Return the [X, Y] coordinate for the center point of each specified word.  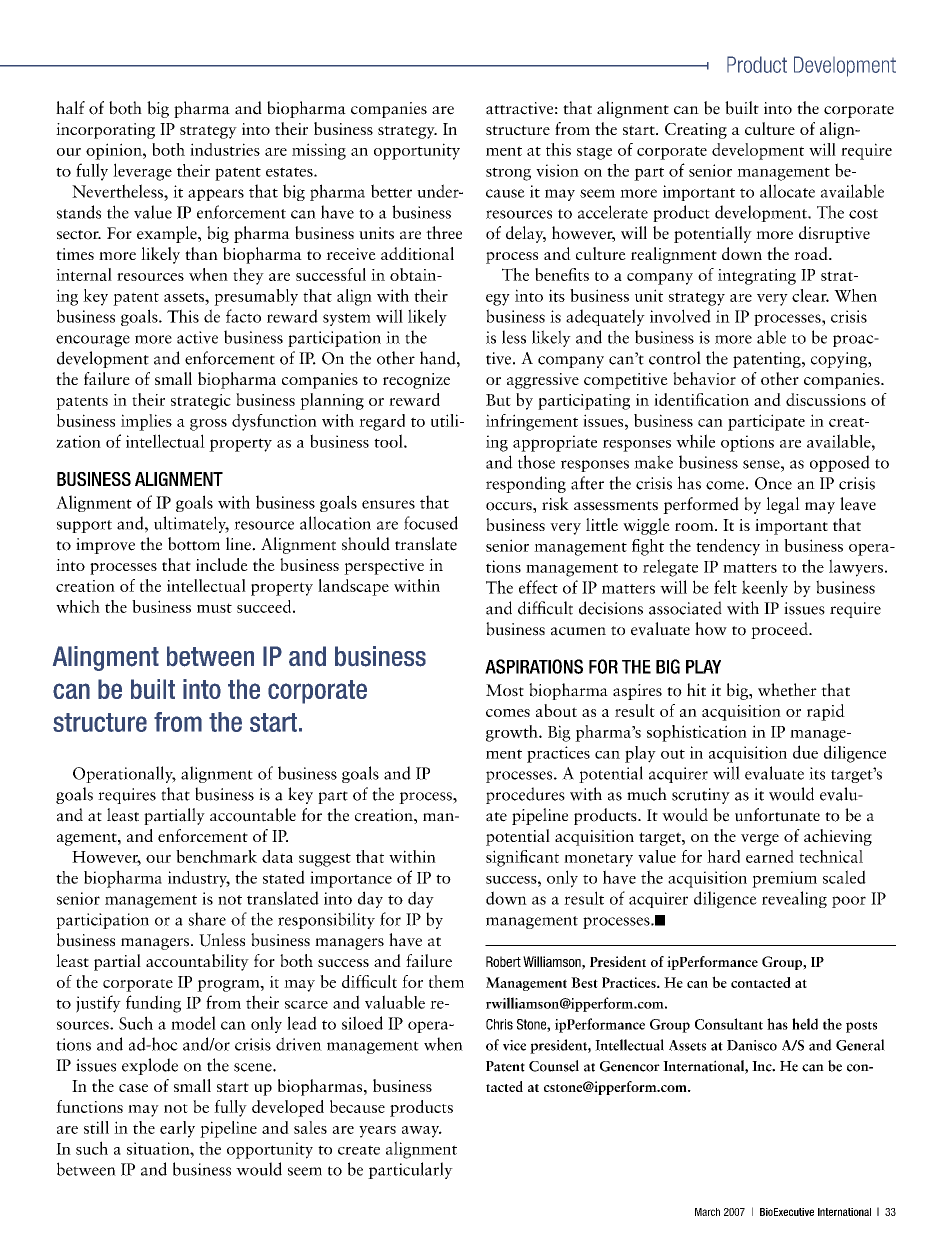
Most [505, 690]
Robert [503, 961]
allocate [787, 191]
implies [146, 422]
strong [508, 174]
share [207, 919]
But [498, 400]
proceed [780, 630]
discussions [826, 399]
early [177, 1129]
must [214, 608]
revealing [794, 899]
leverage [142, 172]
